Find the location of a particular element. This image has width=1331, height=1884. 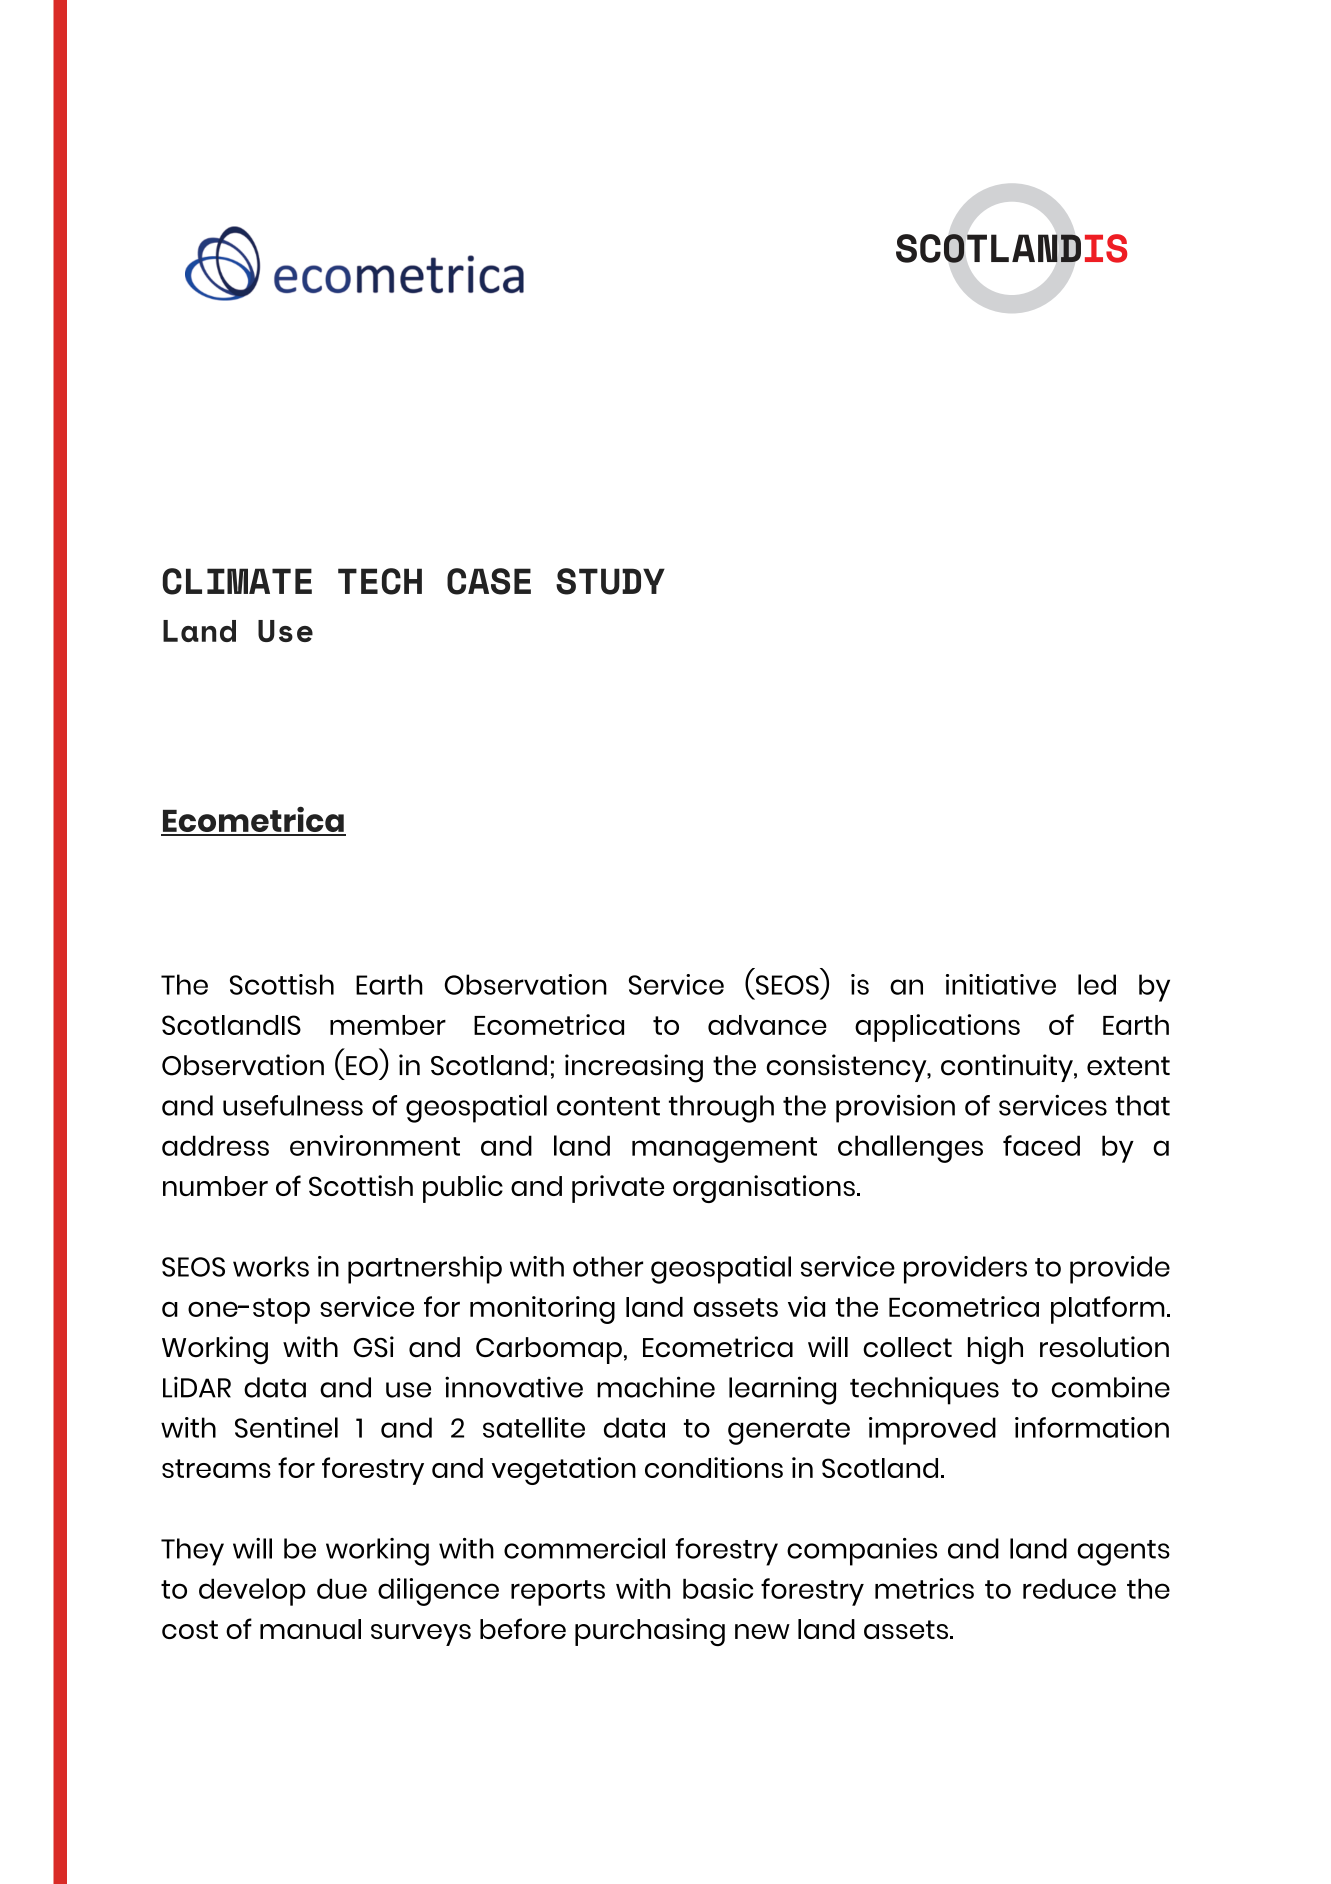

initiative is located at coordinates (1001, 984).
